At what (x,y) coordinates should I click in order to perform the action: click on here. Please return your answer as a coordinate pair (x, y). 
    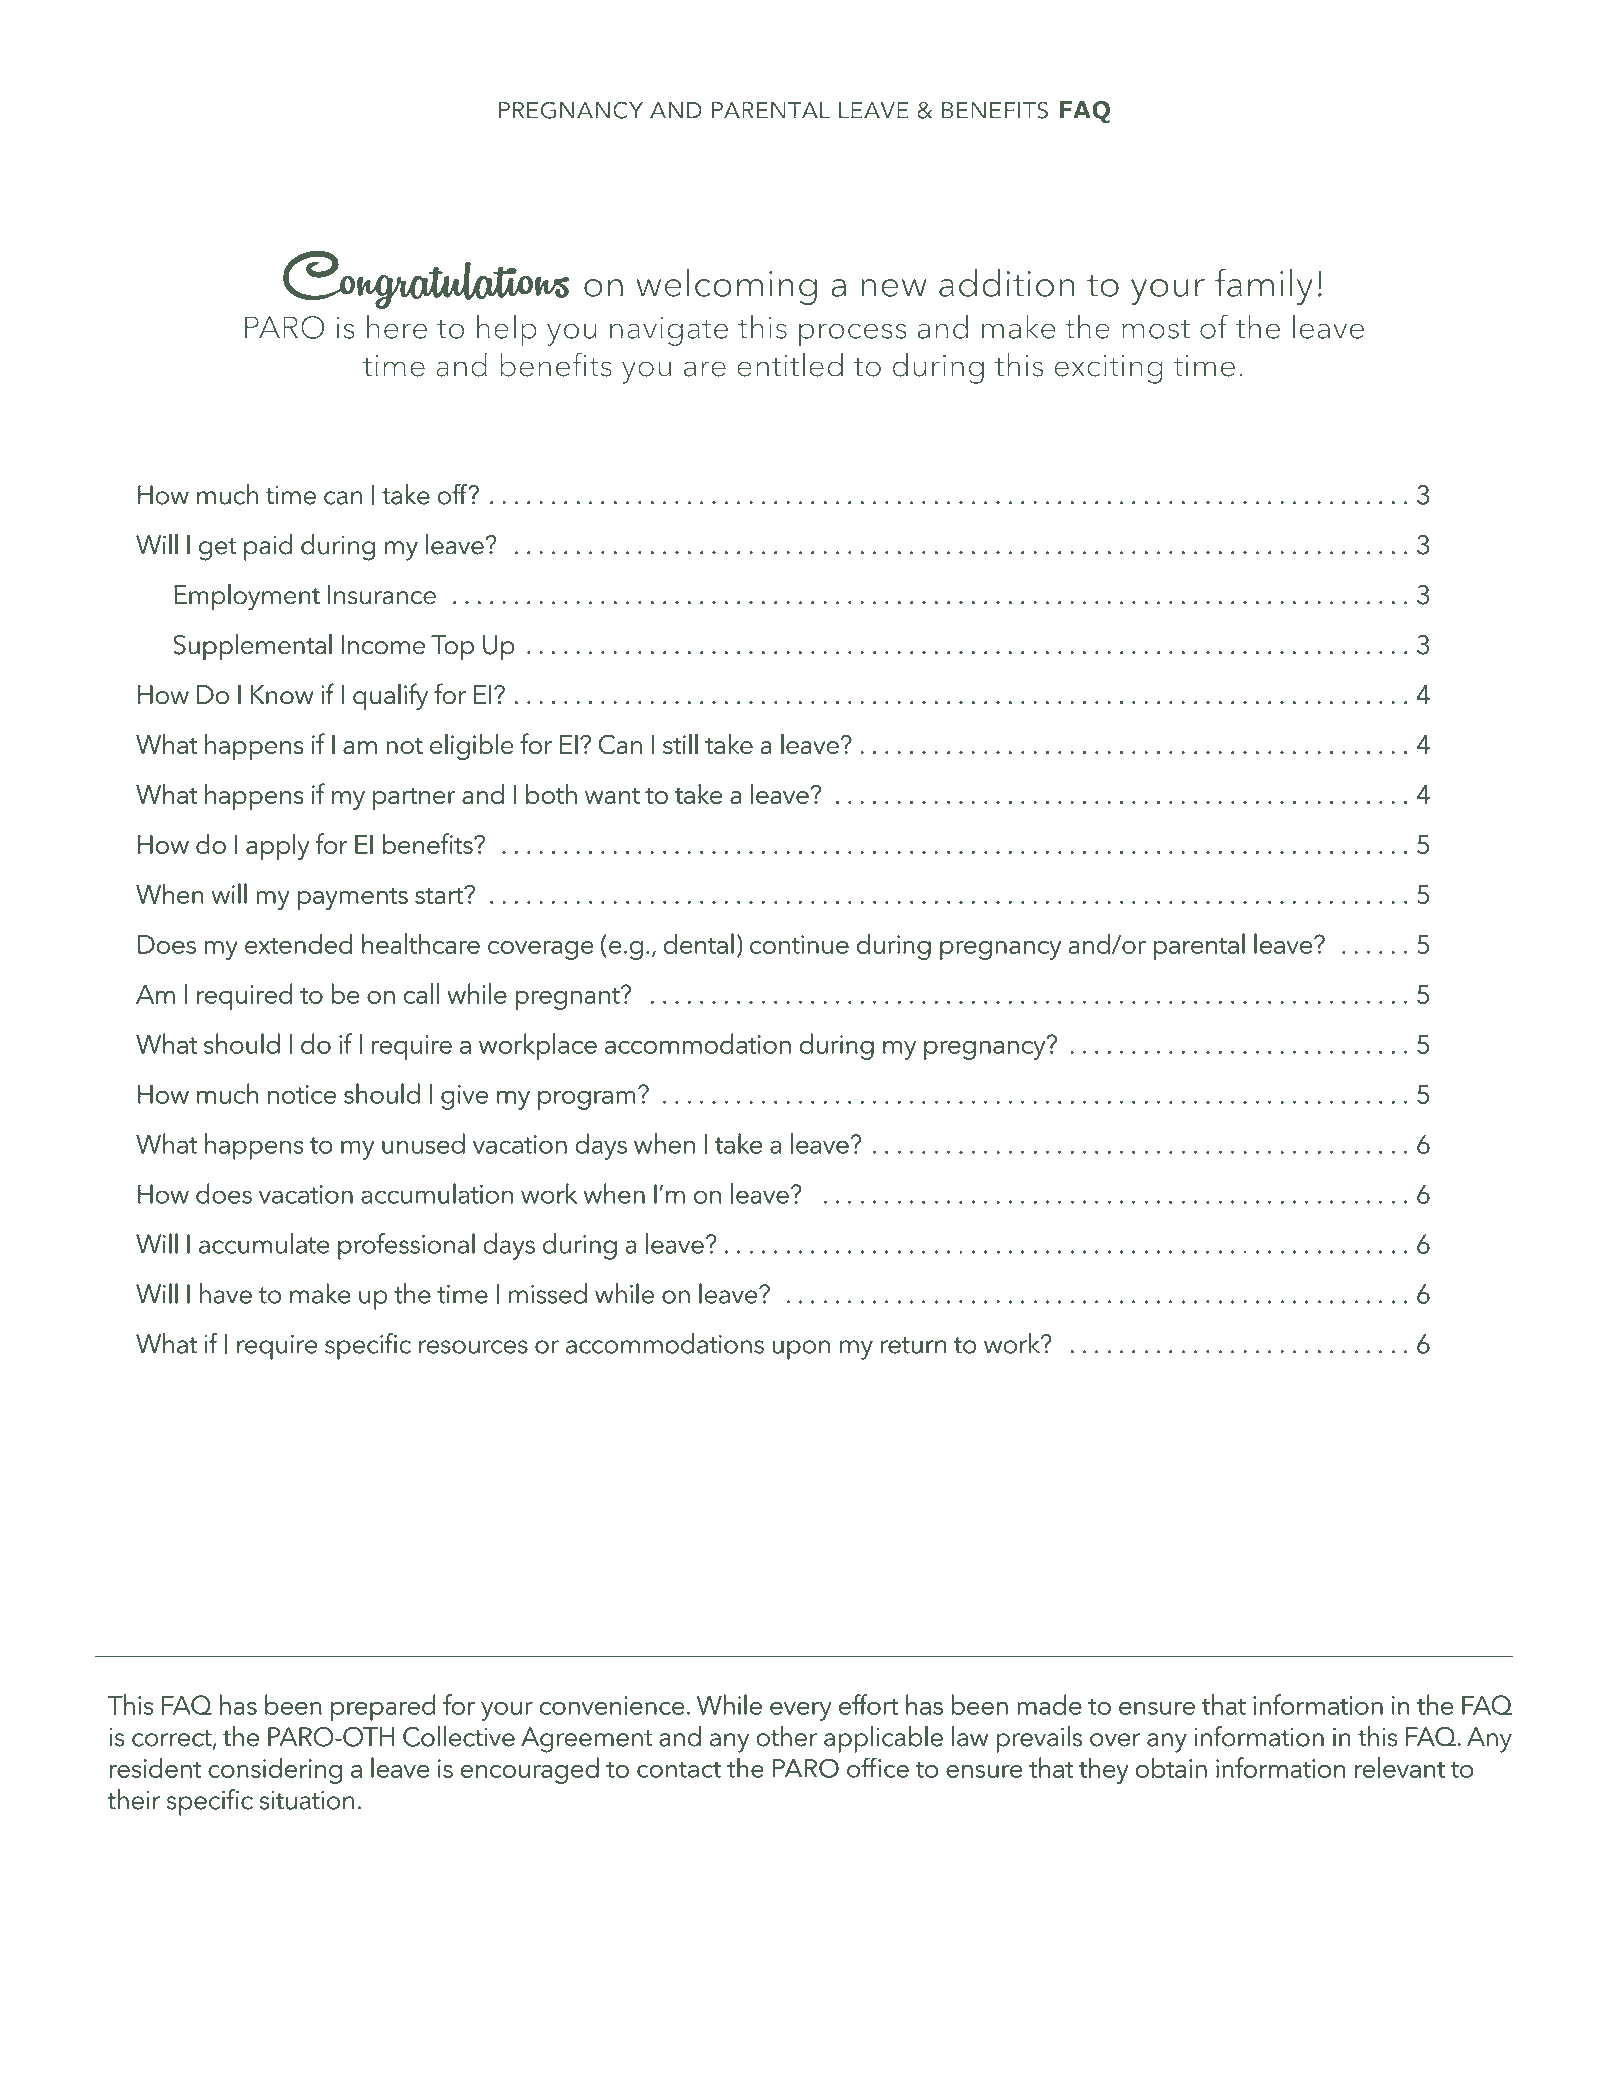
    Looking at the image, I should click on (397, 327).
